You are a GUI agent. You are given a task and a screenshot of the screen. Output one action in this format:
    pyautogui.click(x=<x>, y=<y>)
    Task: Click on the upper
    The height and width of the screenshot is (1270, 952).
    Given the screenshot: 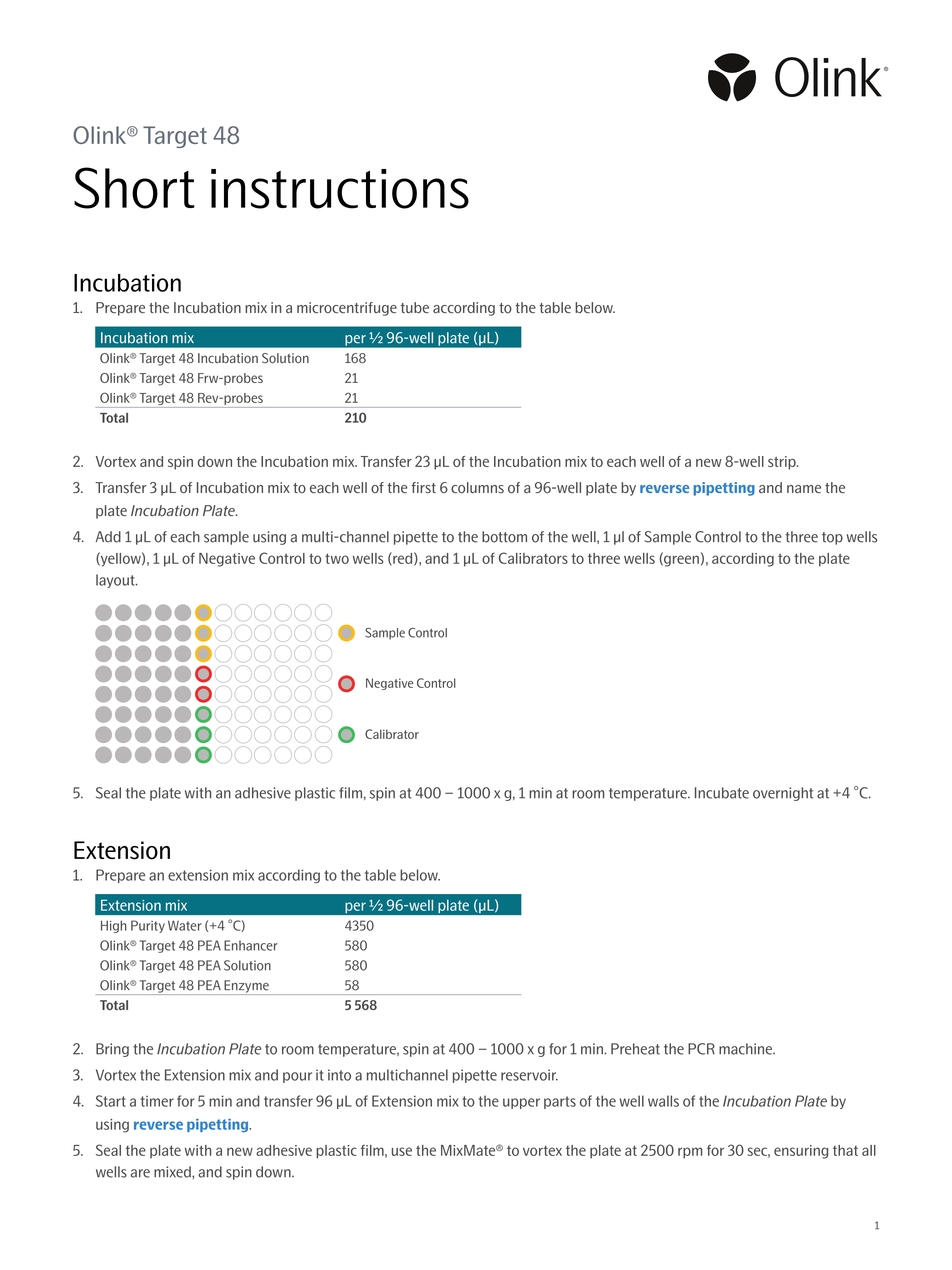 What is the action you would take?
    pyautogui.click(x=521, y=1103)
